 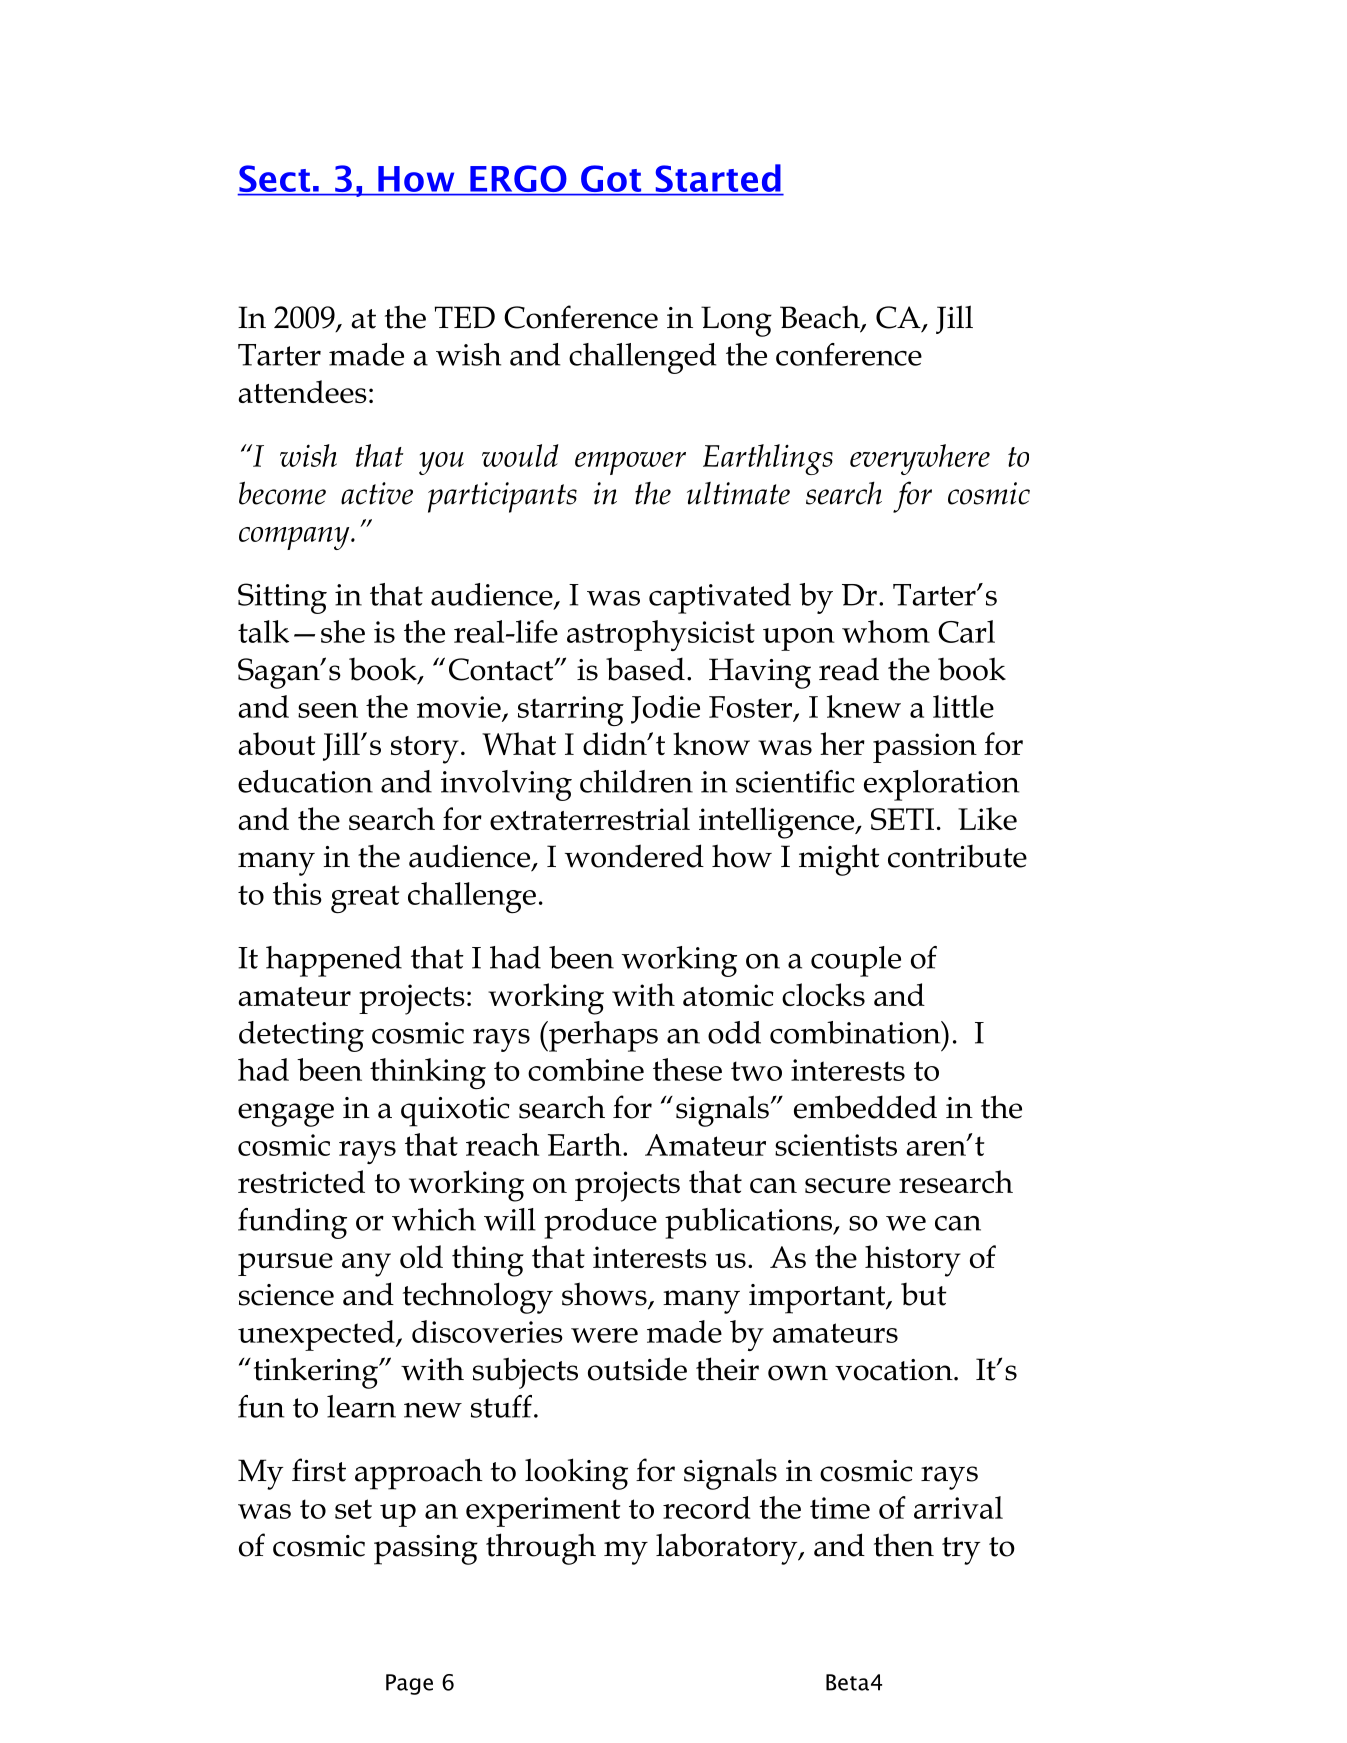 I want to click on based, so click(x=645, y=669).
